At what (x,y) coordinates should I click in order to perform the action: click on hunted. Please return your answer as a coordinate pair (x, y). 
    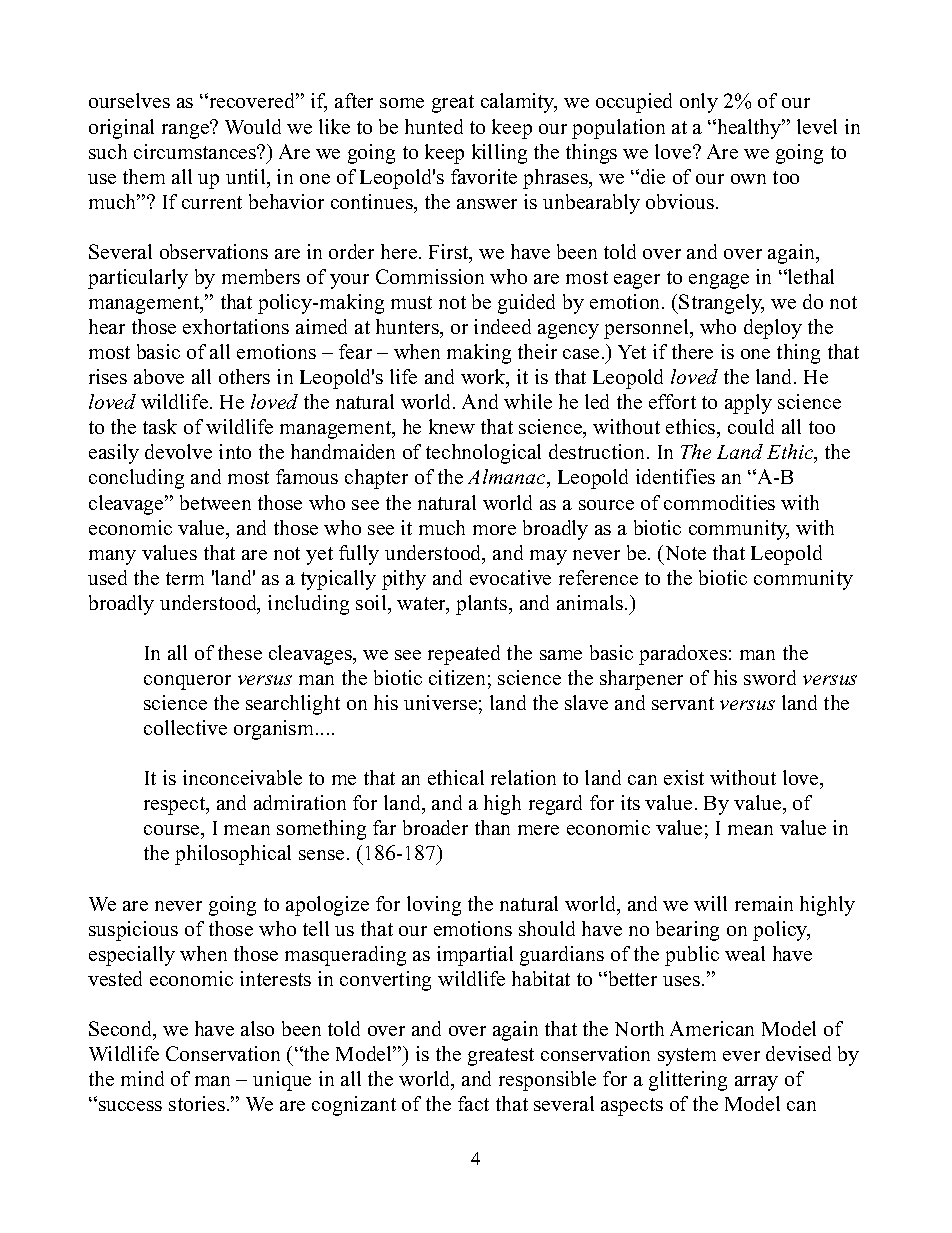
    Looking at the image, I should click on (434, 126).
